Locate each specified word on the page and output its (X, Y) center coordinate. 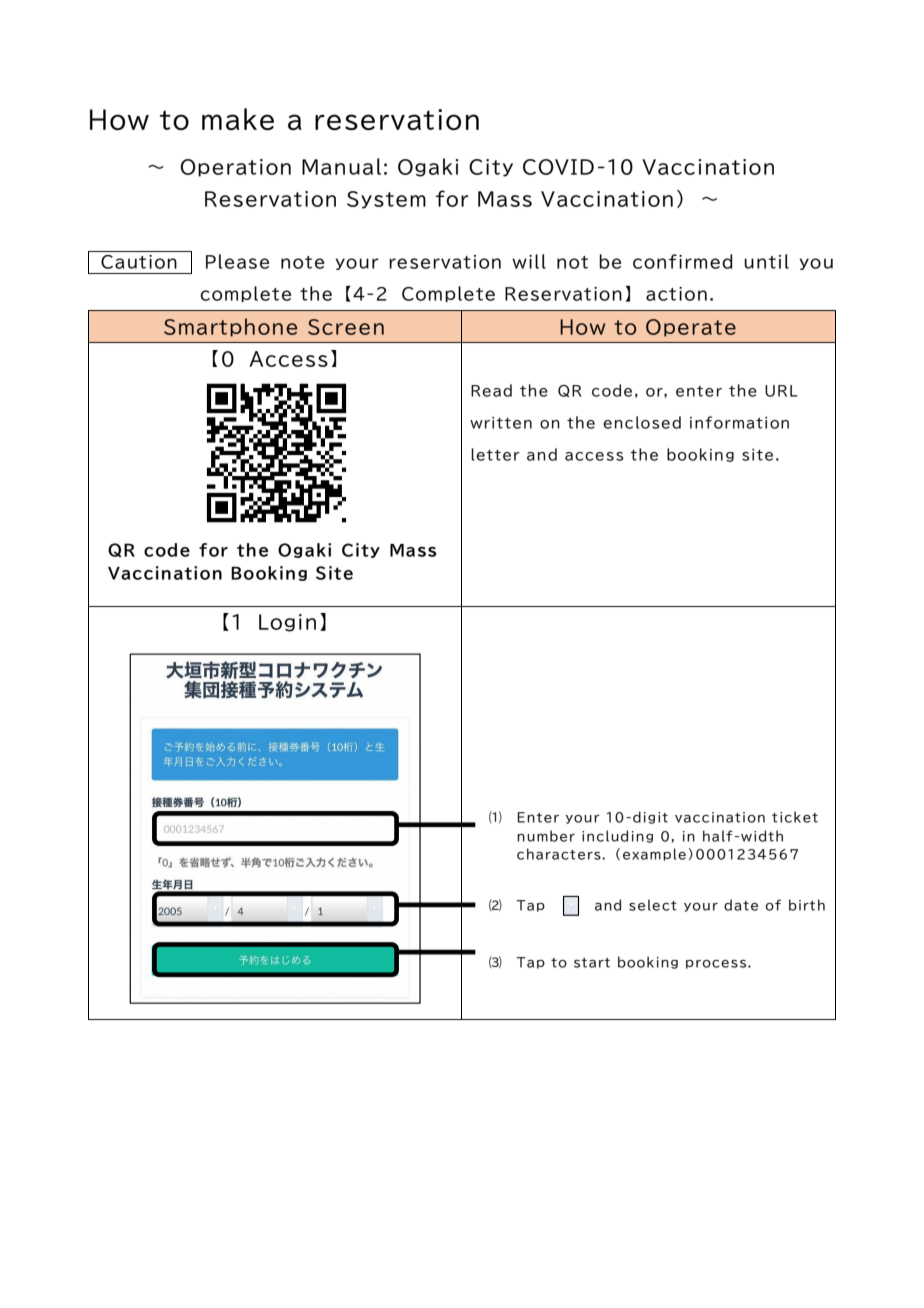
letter (495, 454)
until (766, 261)
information (739, 422)
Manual (341, 166)
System (386, 200)
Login (287, 623)
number (546, 836)
